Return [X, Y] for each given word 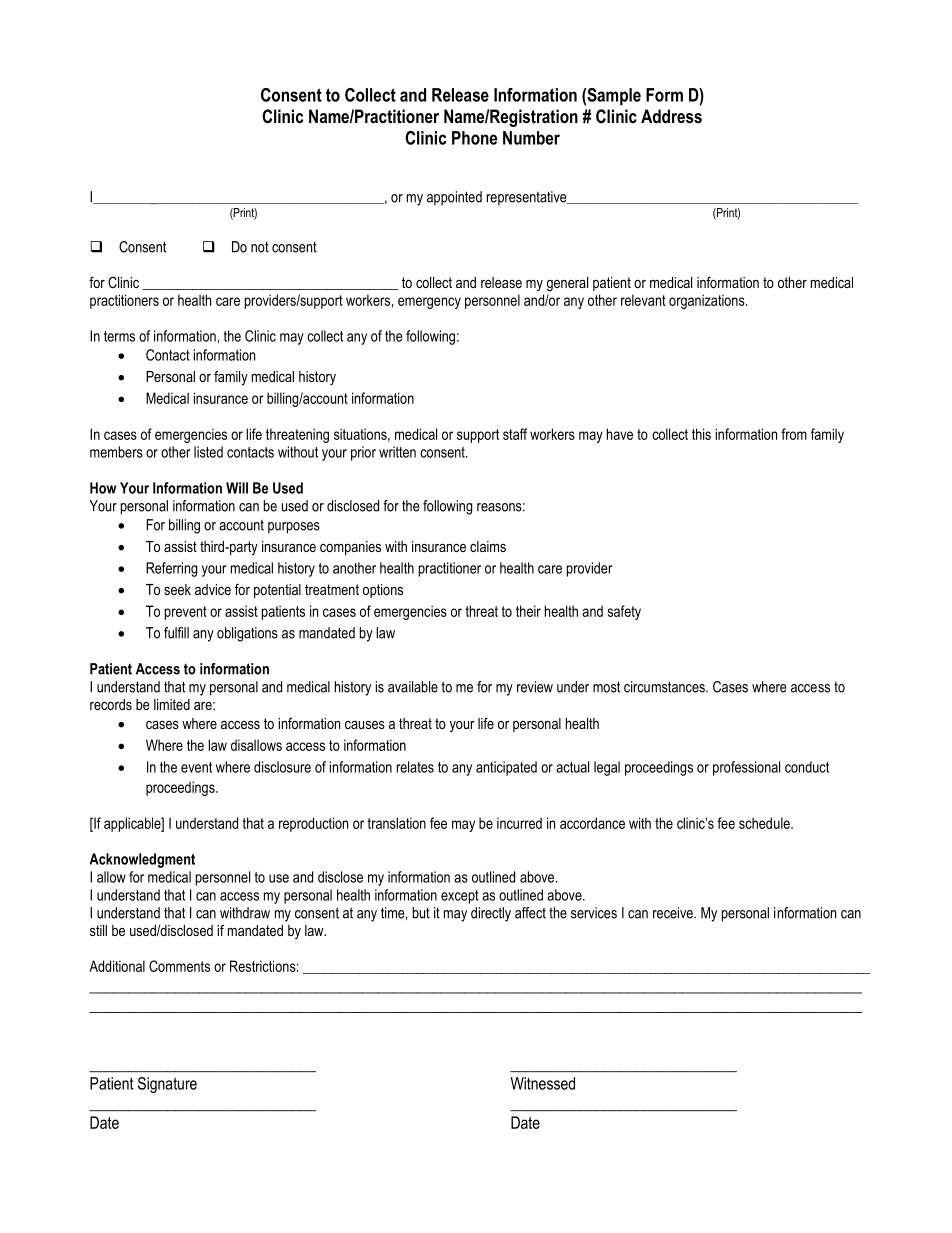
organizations [708, 301]
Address [671, 116]
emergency [429, 303]
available [413, 687]
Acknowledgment [142, 860]
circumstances [665, 687]
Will [237, 488]
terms [119, 336]
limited [172, 704]
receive [674, 913]
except [460, 897]
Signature [167, 1085]
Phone [474, 138]
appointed [454, 198]
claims [488, 546]
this [701, 434]
